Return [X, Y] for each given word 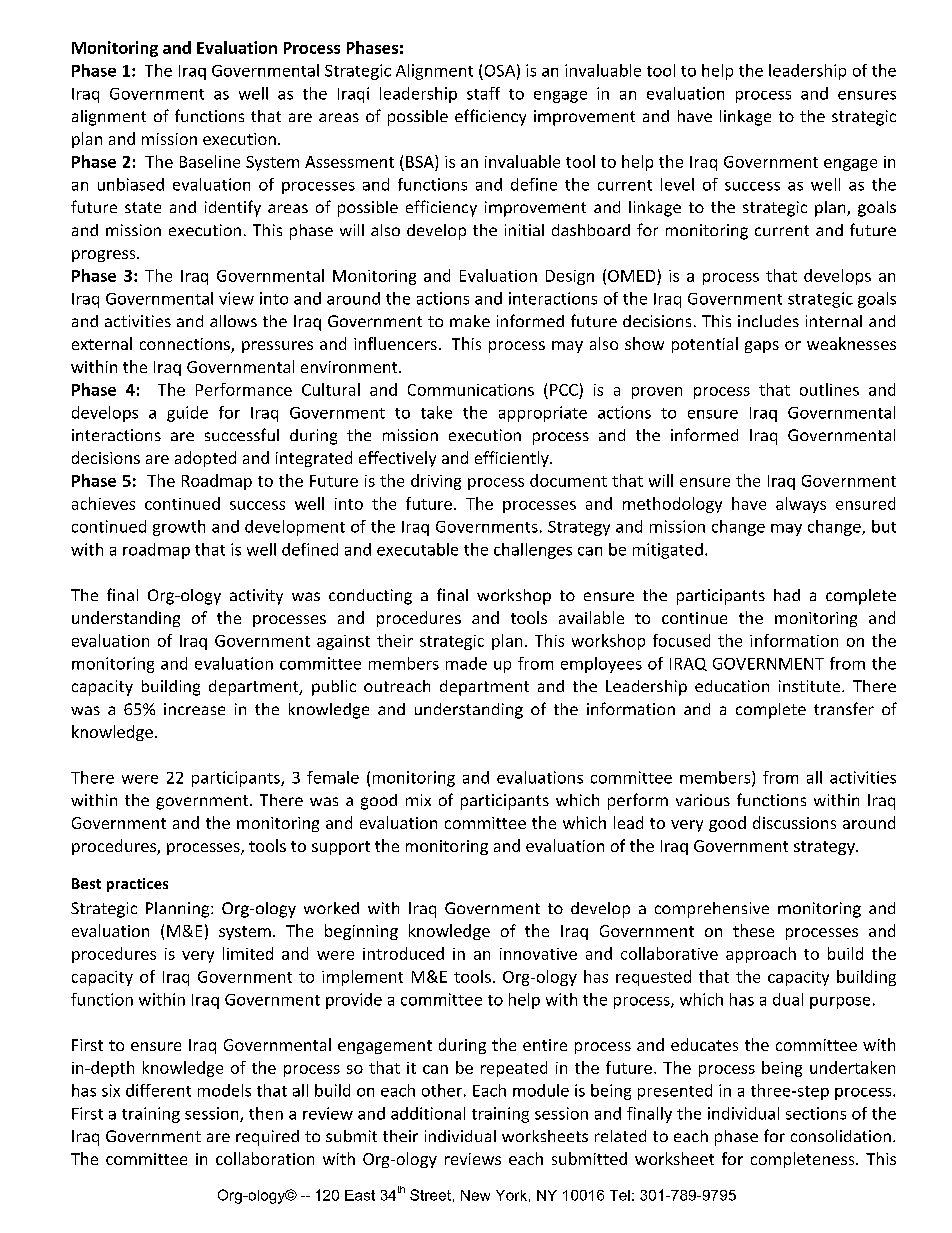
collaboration [265, 1158]
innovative [538, 954]
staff [483, 93]
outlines [829, 389]
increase [194, 709]
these [753, 930]
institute [811, 686]
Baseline [210, 161]
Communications [471, 390]
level [677, 184]
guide [187, 414]
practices [137, 885]
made [466, 663]
